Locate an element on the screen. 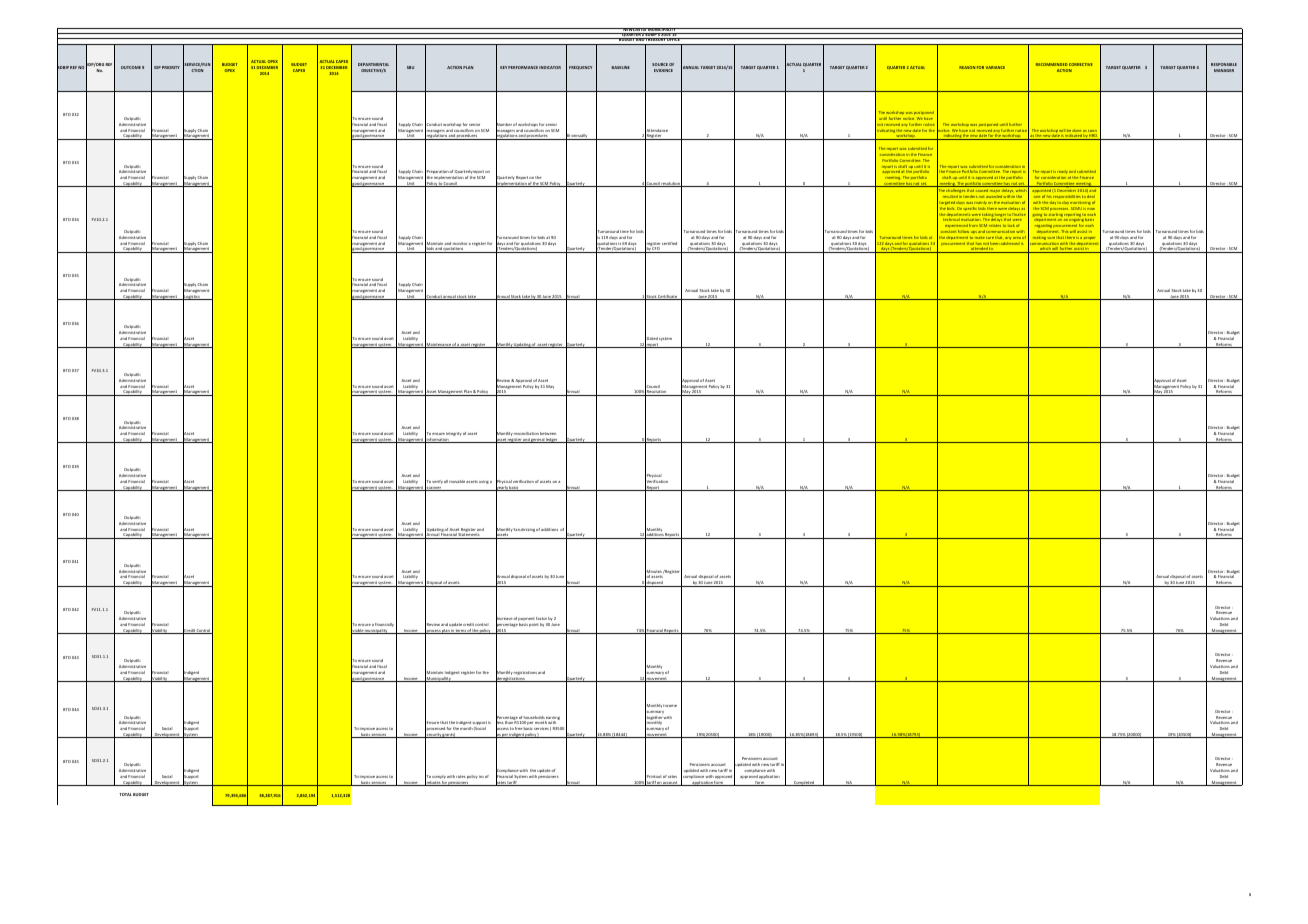 The image size is (1308, 924). REASON is located at coordinates (967, 67).
